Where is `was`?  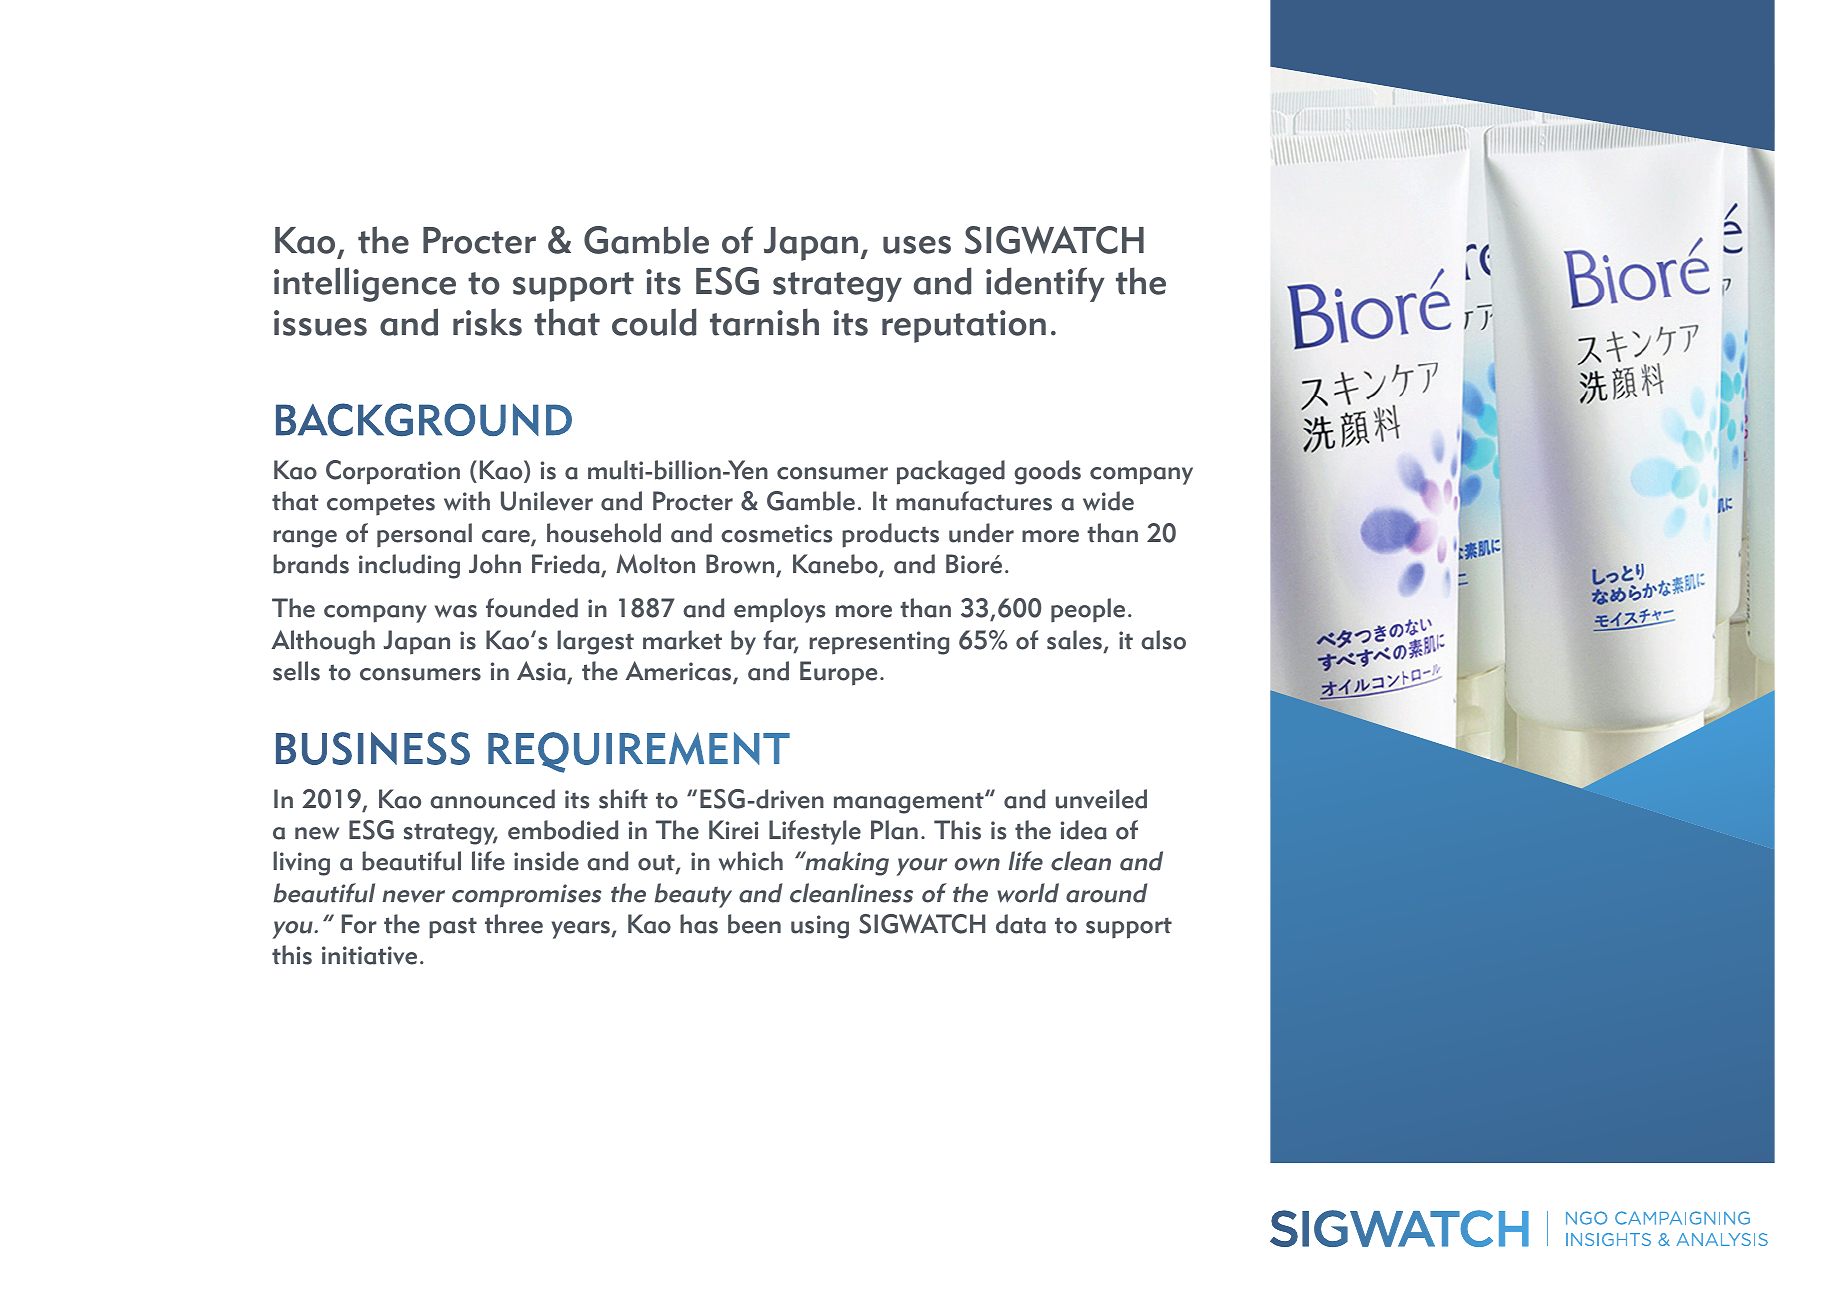 was is located at coordinates (456, 611).
